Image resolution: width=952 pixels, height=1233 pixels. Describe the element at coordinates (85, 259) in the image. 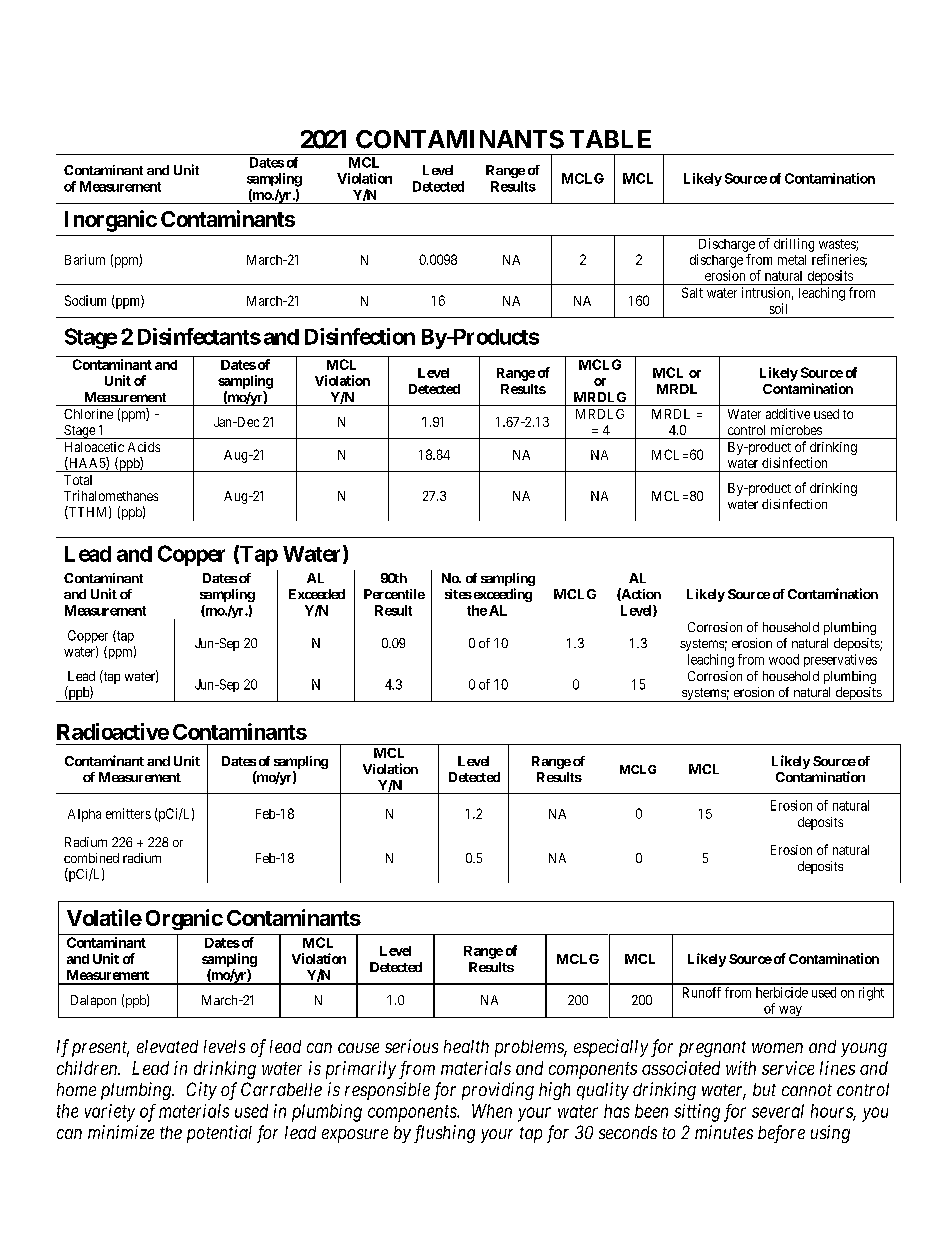

I see `Barium` at that location.
